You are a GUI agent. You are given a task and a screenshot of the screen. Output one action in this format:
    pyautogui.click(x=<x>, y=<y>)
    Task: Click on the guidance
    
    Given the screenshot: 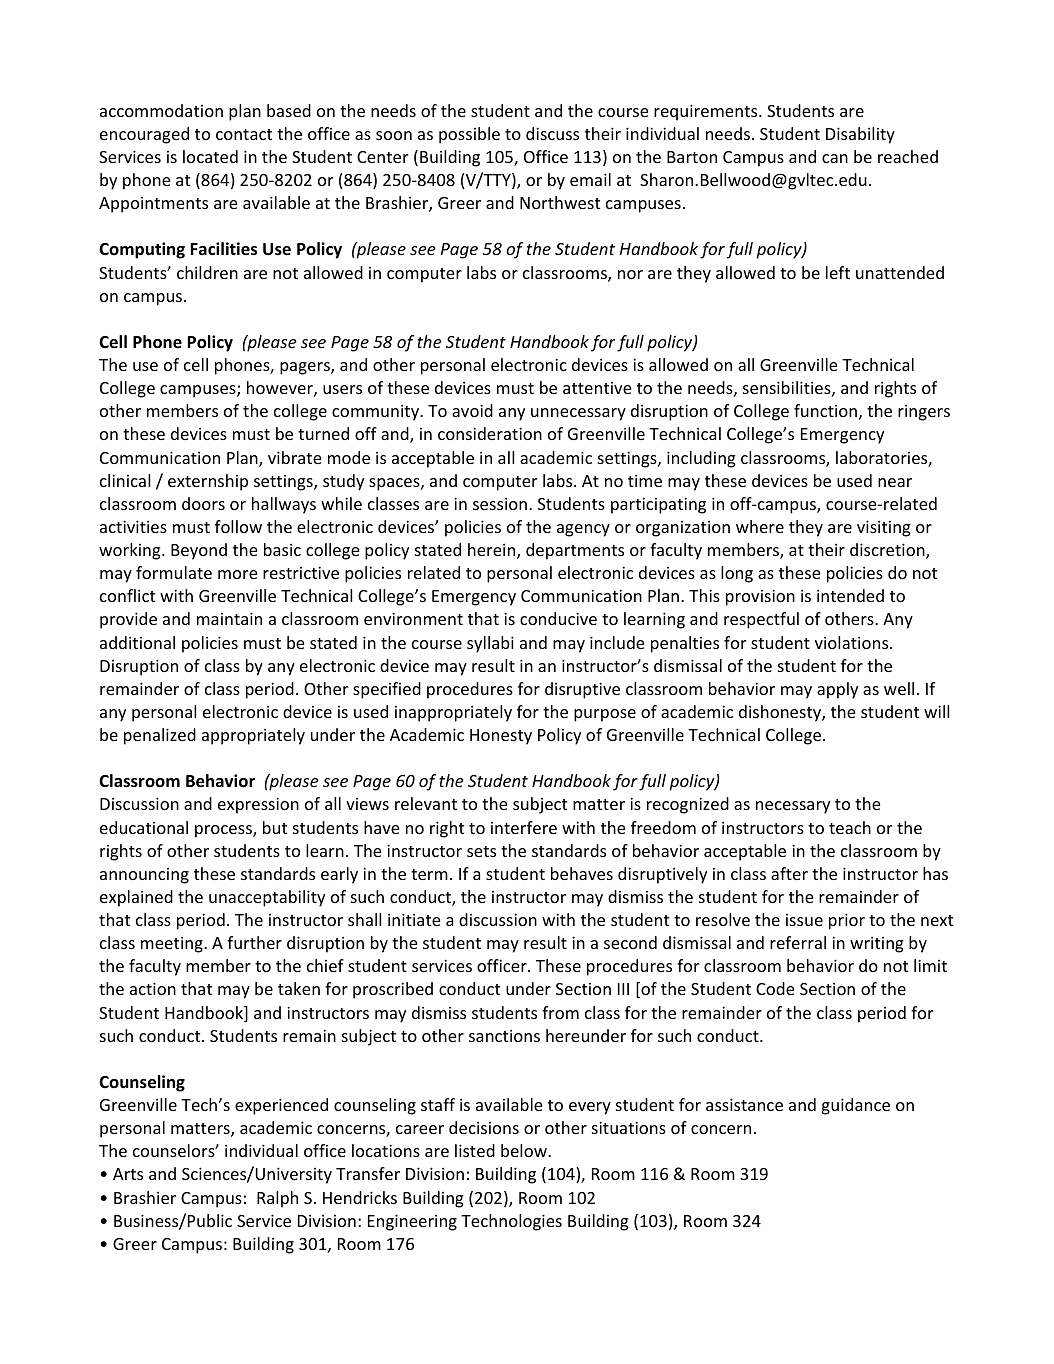 What is the action you would take?
    pyautogui.click(x=856, y=1106)
